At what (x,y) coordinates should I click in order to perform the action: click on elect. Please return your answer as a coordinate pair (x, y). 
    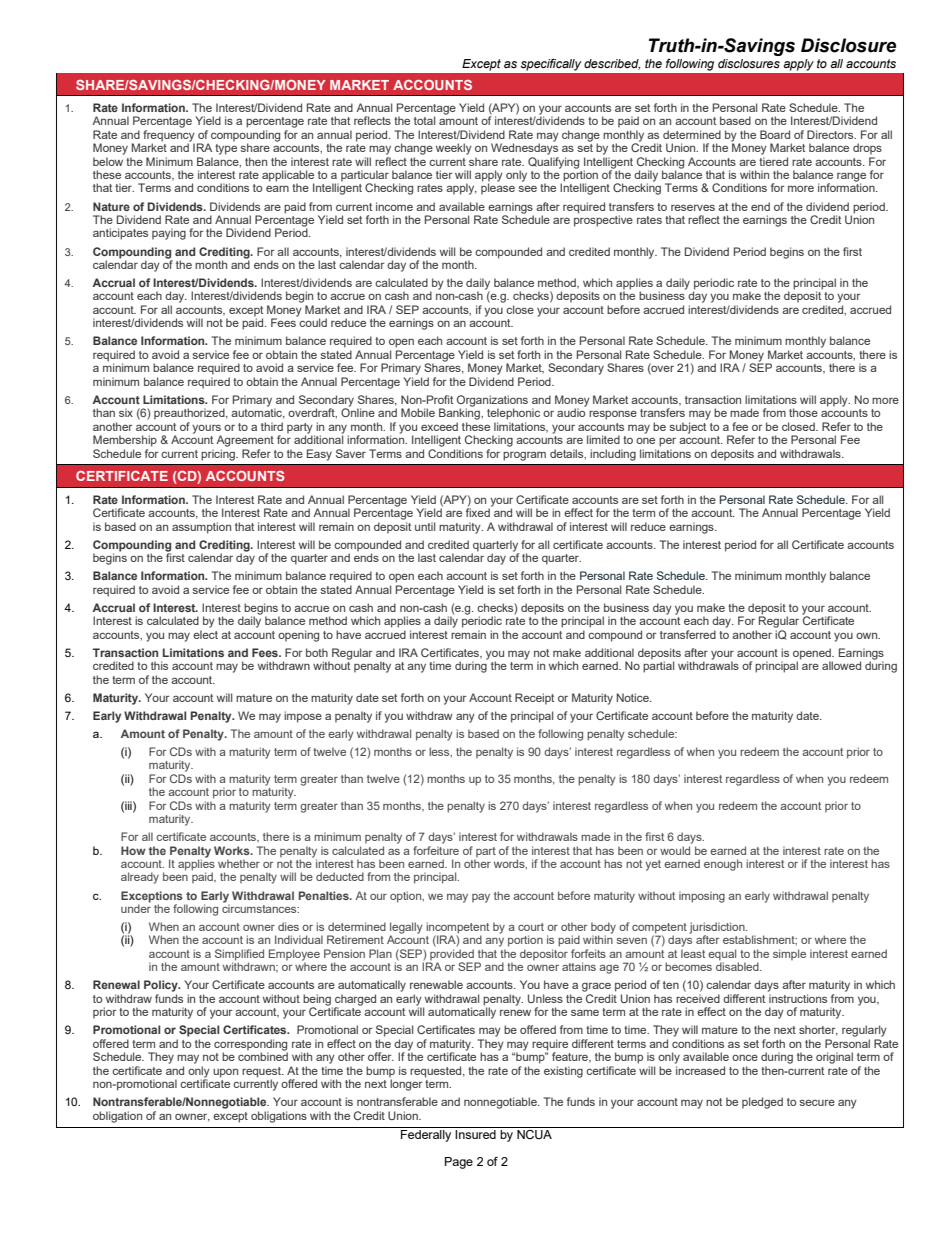
    Looking at the image, I should click on (205, 634).
